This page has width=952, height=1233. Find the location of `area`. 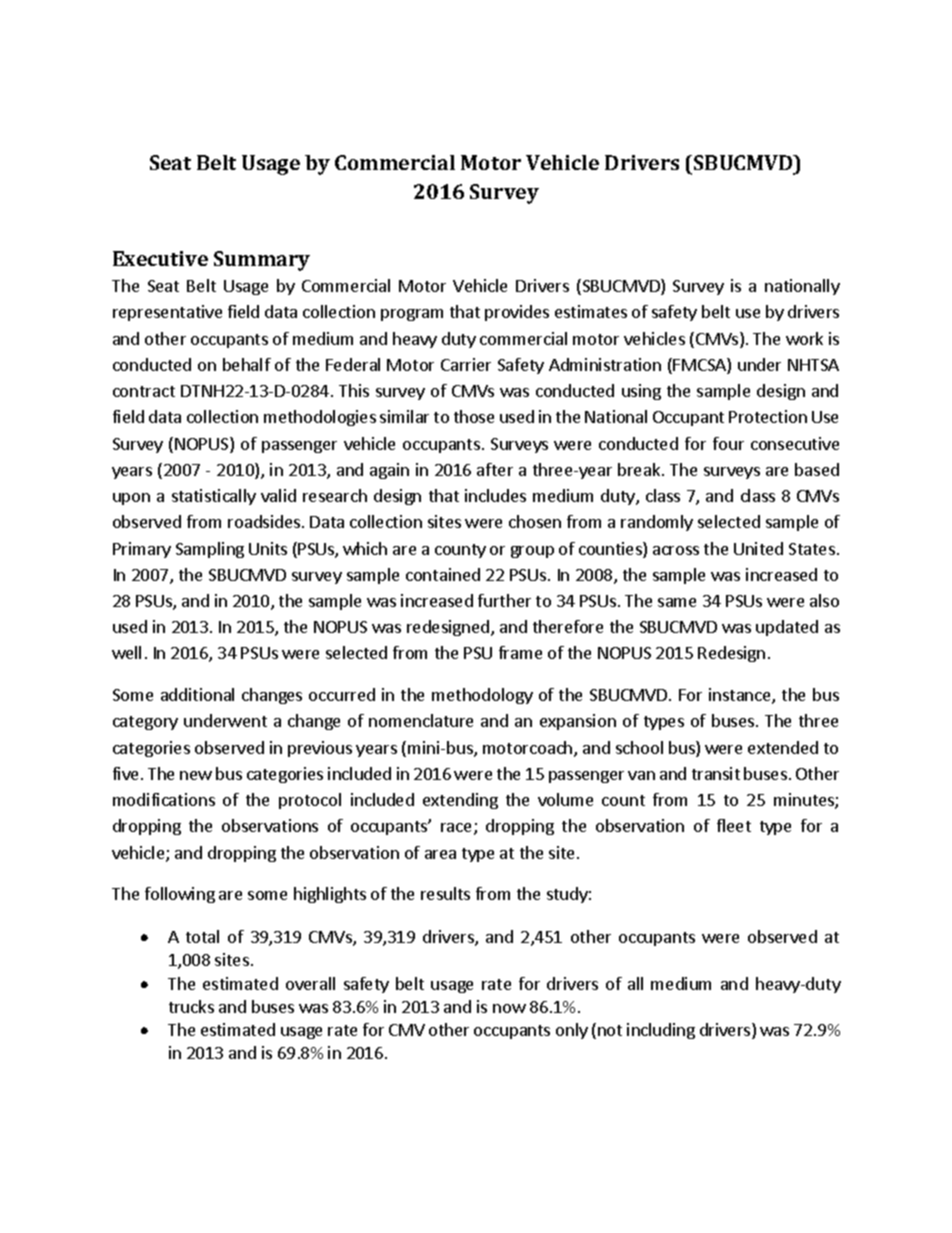

area is located at coordinates (440, 854).
